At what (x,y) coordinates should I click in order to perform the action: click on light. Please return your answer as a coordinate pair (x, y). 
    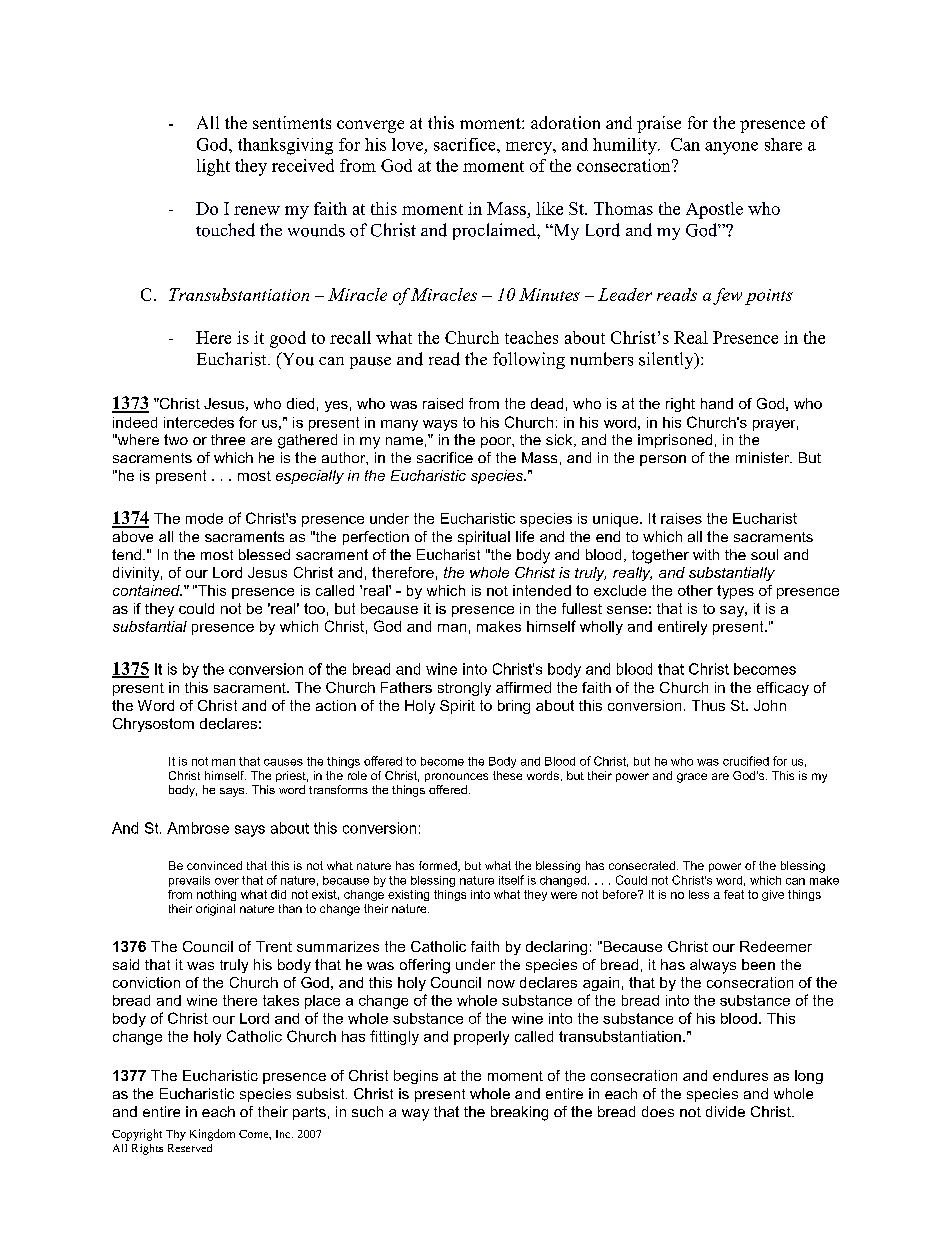
    Looking at the image, I should click on (213, 167).
